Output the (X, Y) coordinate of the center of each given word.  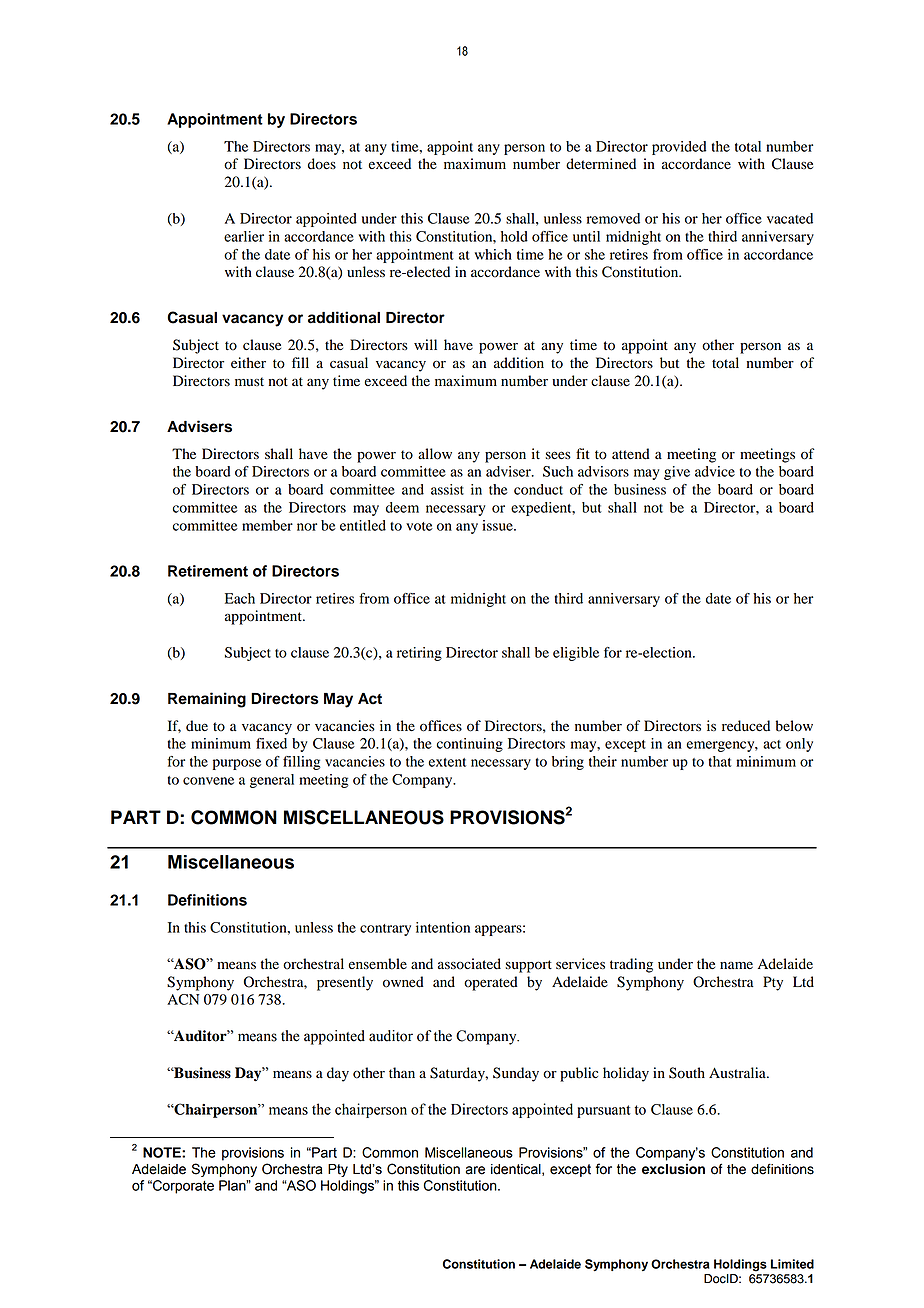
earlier (244, 236)
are (475, 1170)
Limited (792, 1264)
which (493, 254)
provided (679, 148)
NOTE (163, 1152)
